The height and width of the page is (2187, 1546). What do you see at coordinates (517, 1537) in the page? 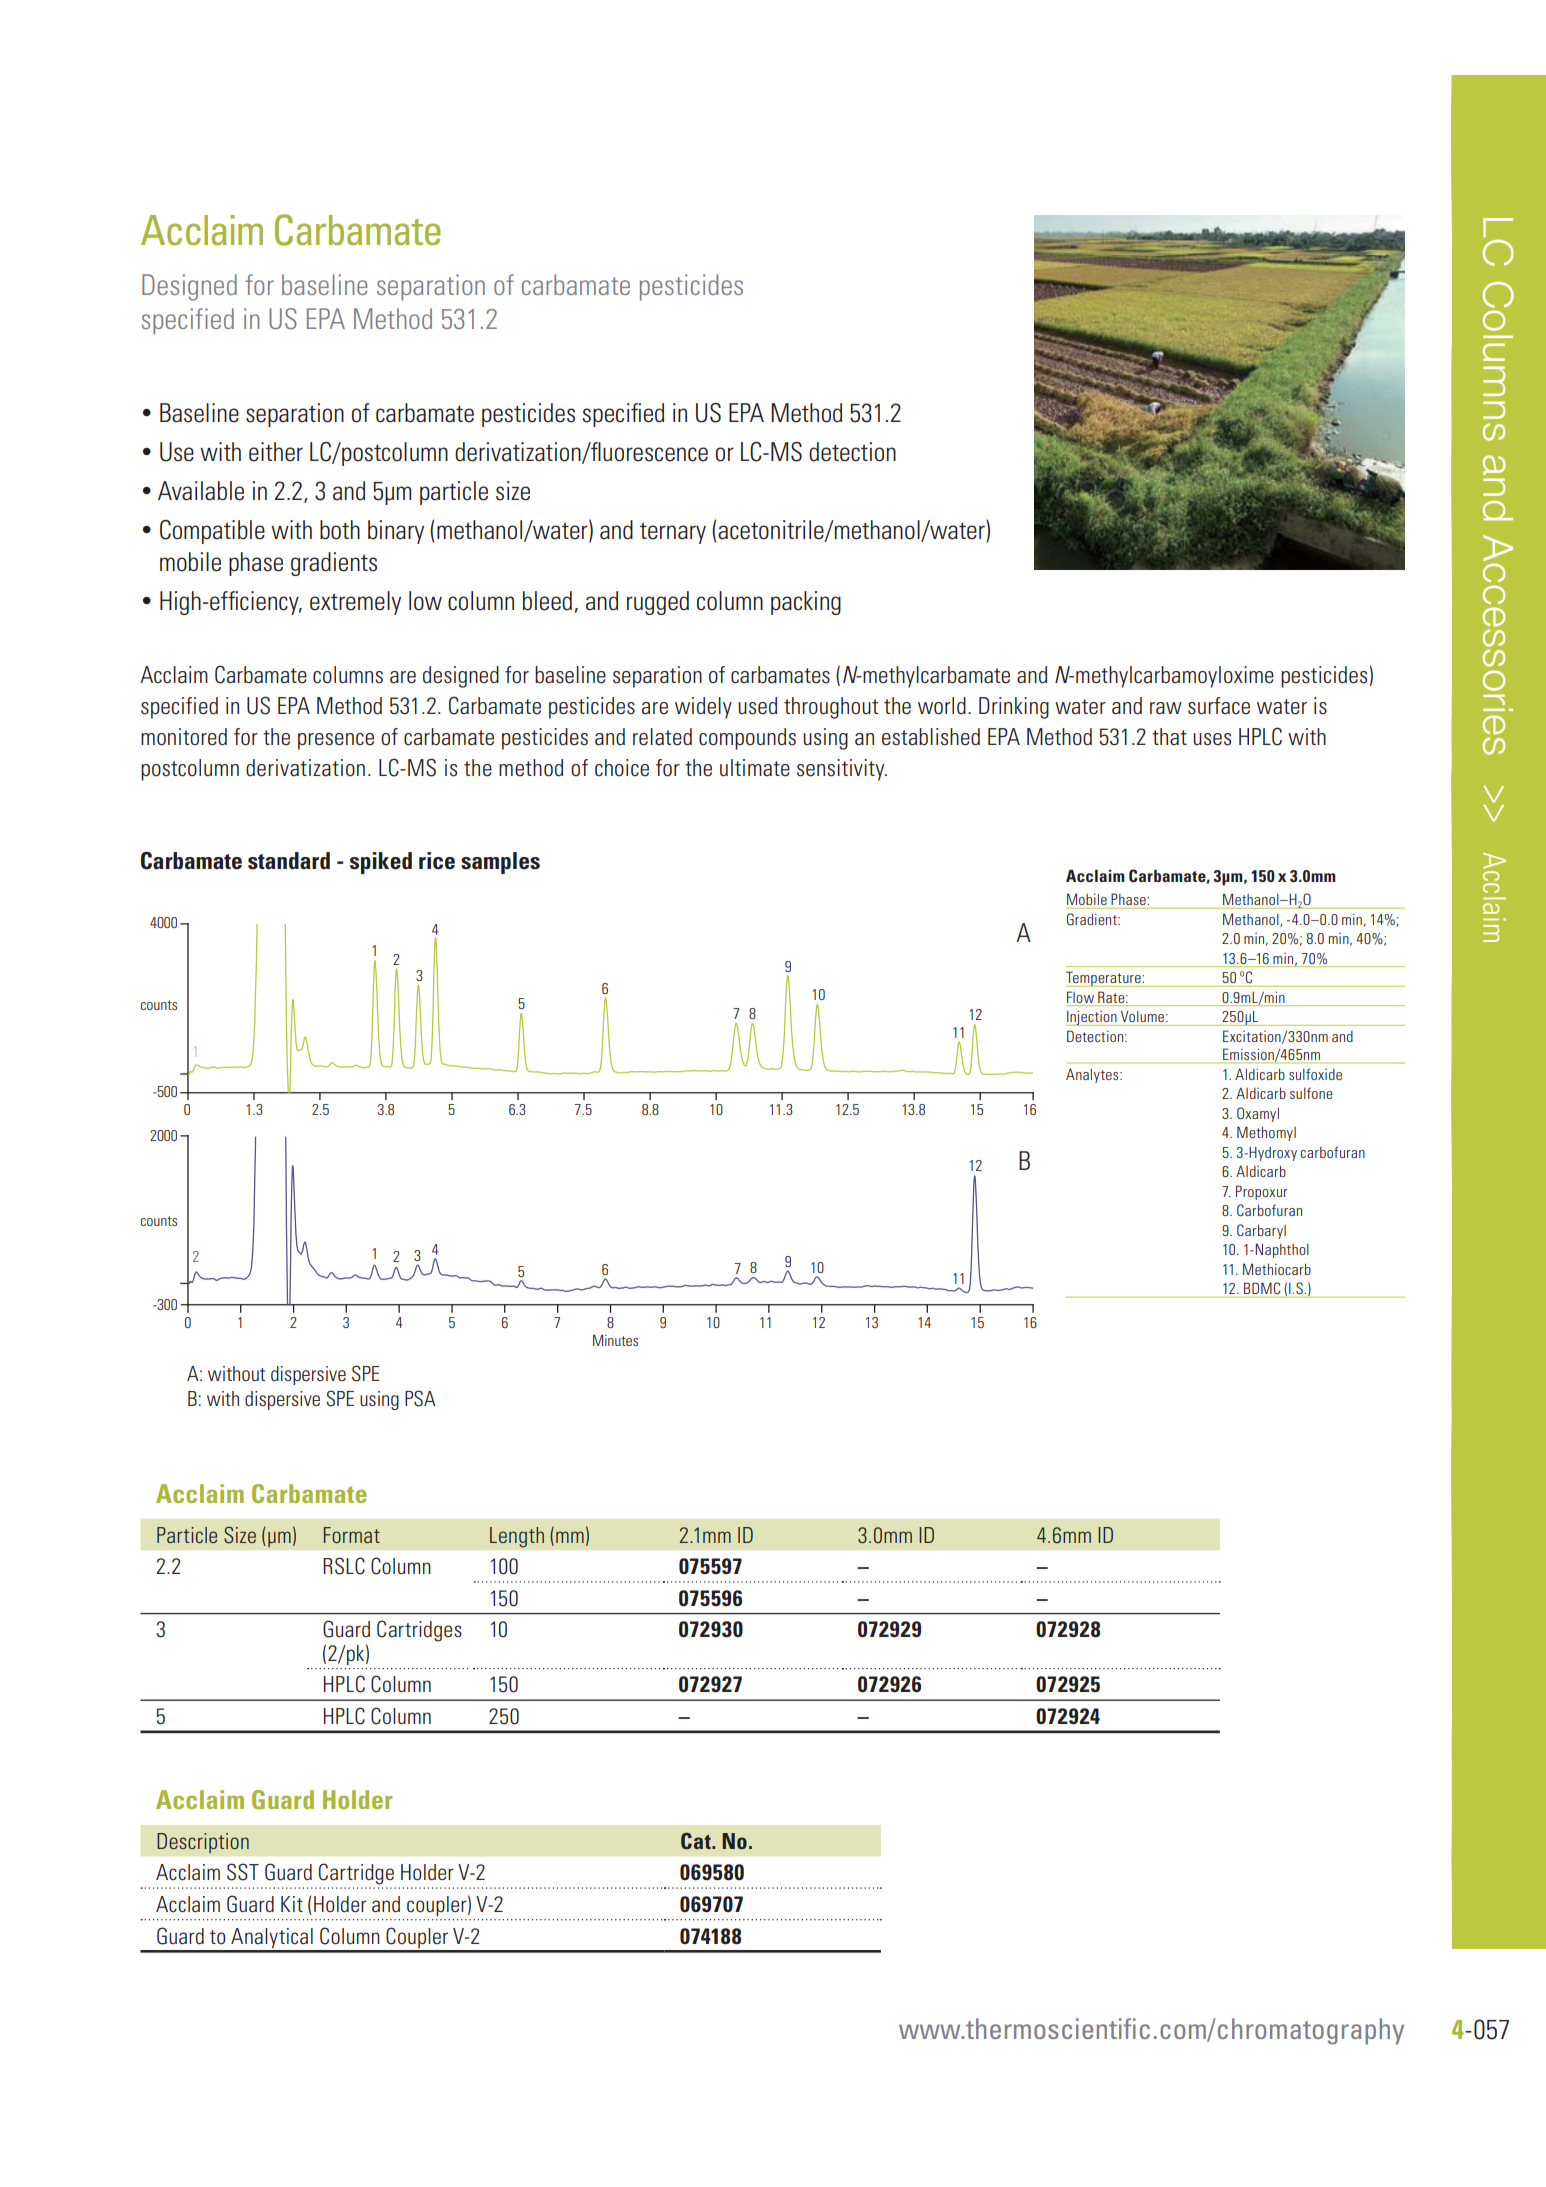
I see `Length` at bounding box center [517, 1537].
